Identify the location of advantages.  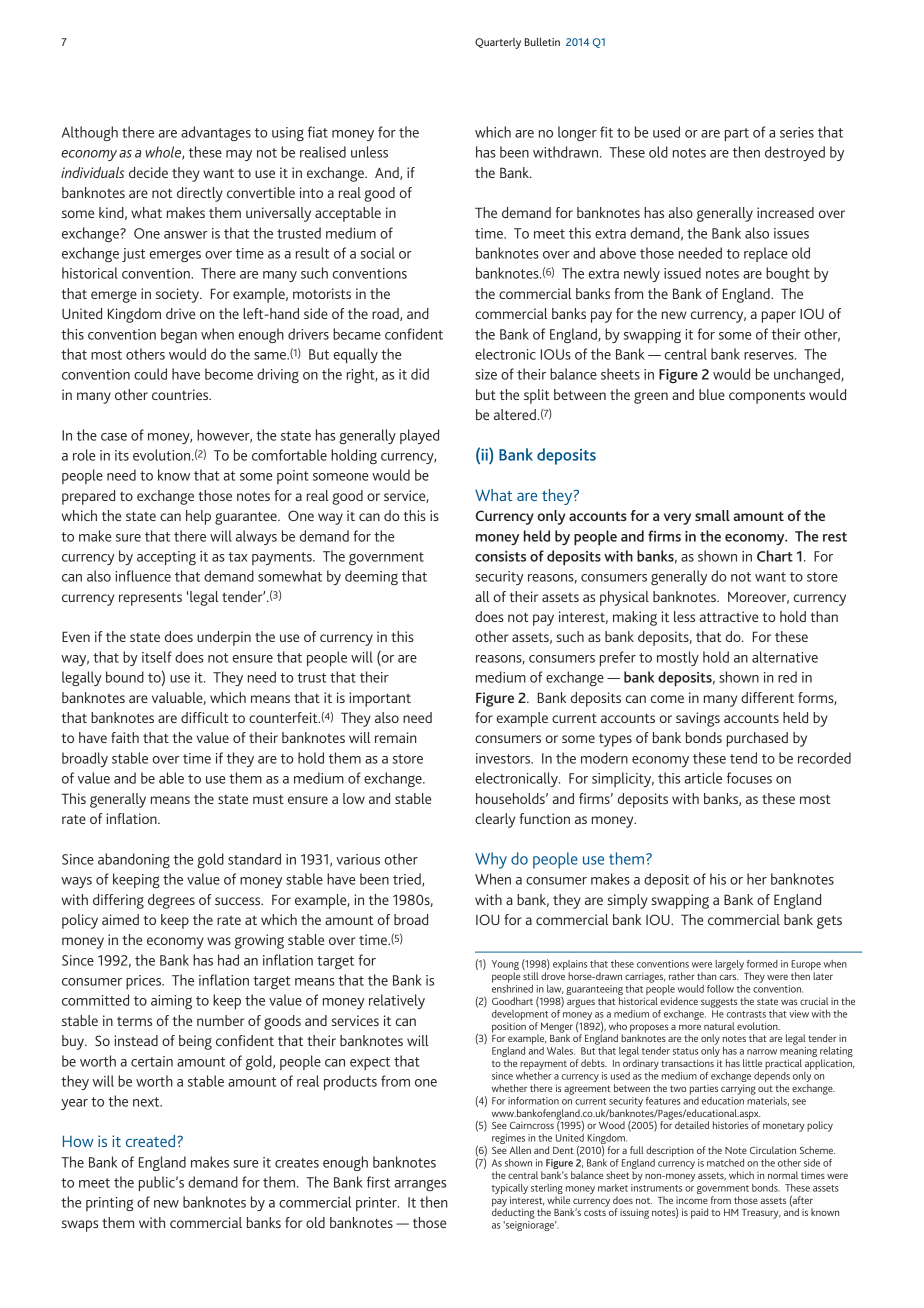
(216, 133).
